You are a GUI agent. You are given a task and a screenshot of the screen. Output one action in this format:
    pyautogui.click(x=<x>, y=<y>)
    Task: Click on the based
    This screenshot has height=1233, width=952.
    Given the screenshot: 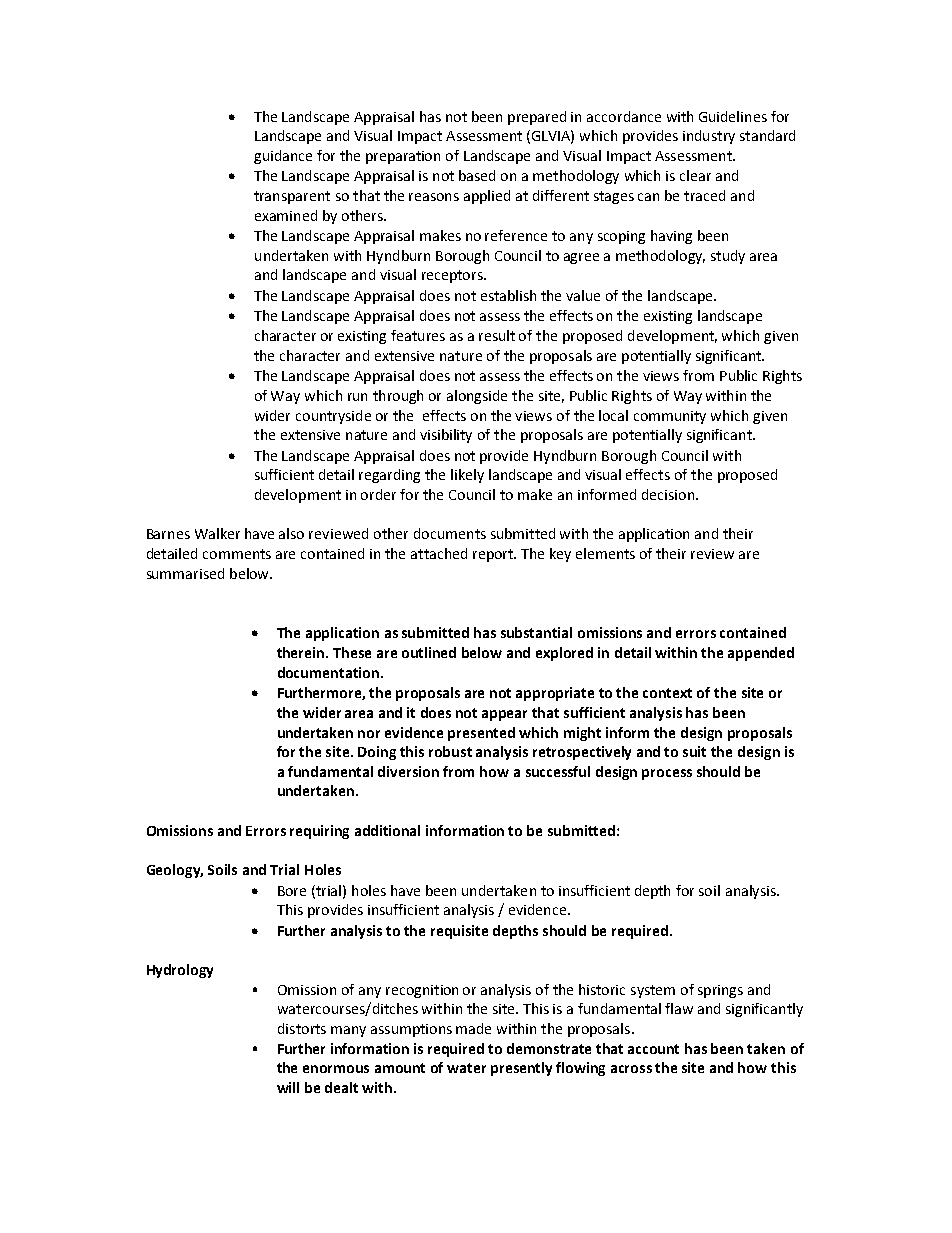 What is the action you would take?
    pyautogui.click(x=477, y=175)
